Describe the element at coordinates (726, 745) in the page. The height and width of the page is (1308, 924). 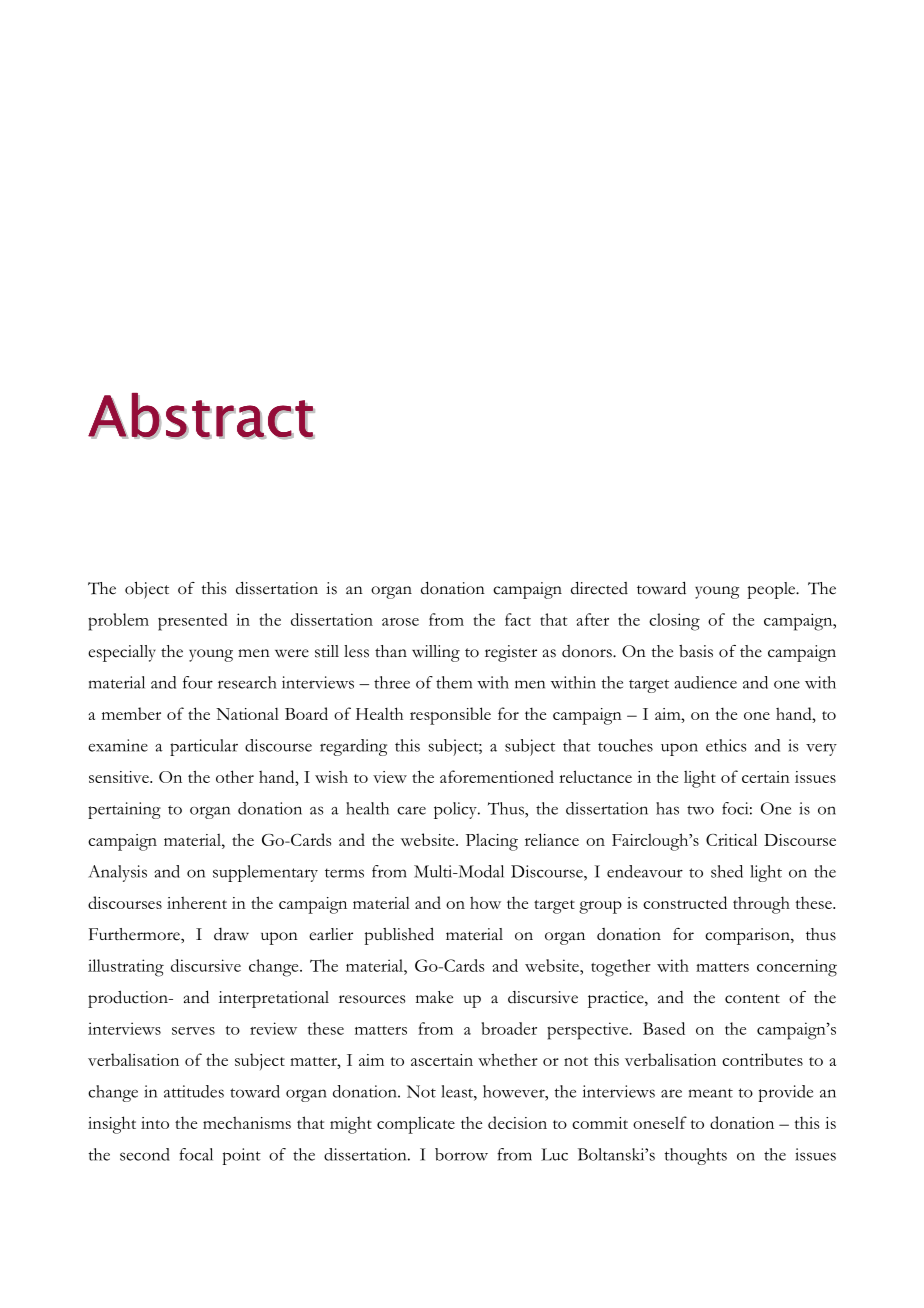
I see `ethics` at that location.
